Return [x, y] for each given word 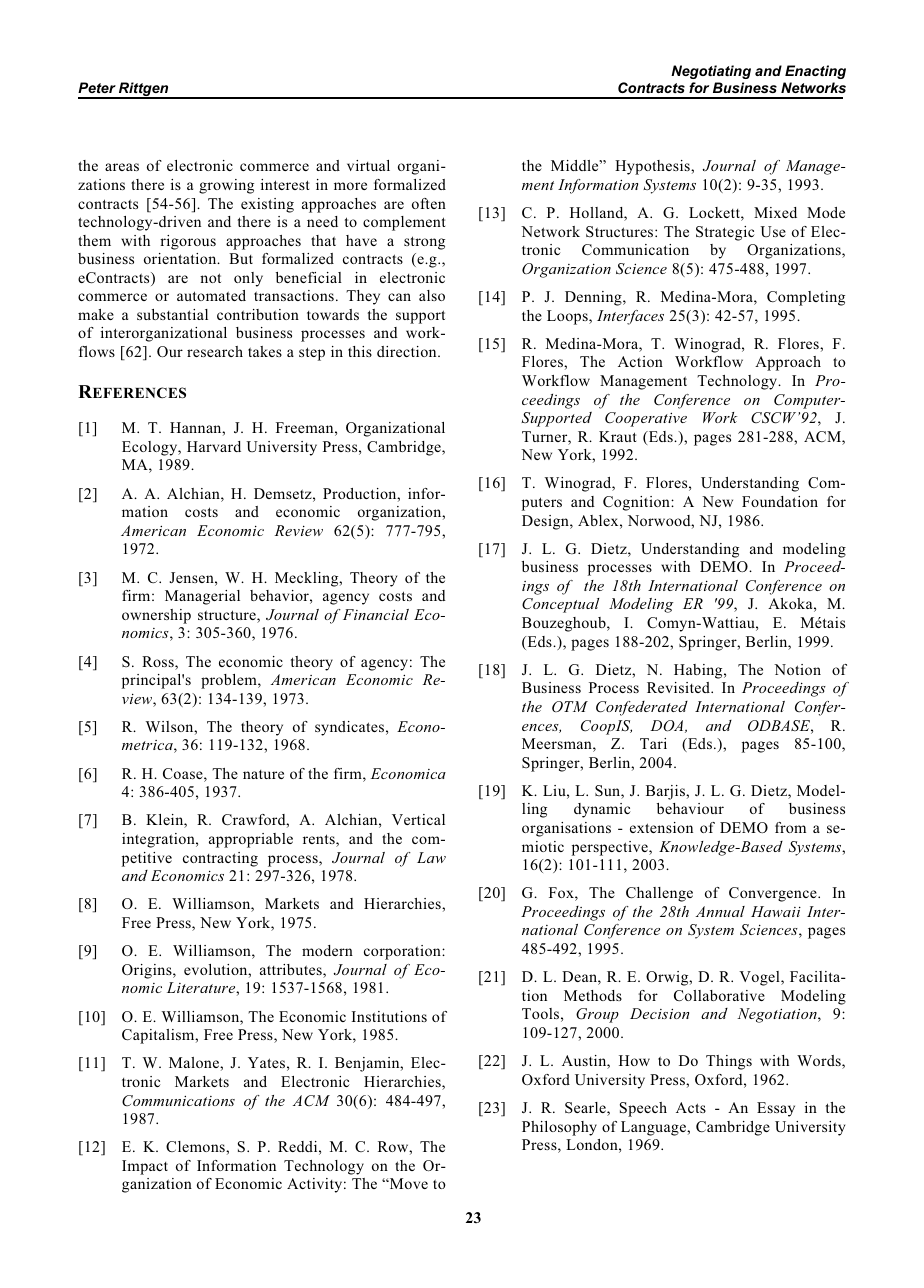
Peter [97, 87]
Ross [159, 663]
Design [546, 522]
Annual [720, 911]
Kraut [617, 436]
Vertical [418, 819]
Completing [806, 298]
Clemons [196, 1146]
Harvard [214, 446]
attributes [292, 971]
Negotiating [711, 72]
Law [431, 857]
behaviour [690, 808]
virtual [368, 165]
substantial [172, 314]
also [432, 295]
